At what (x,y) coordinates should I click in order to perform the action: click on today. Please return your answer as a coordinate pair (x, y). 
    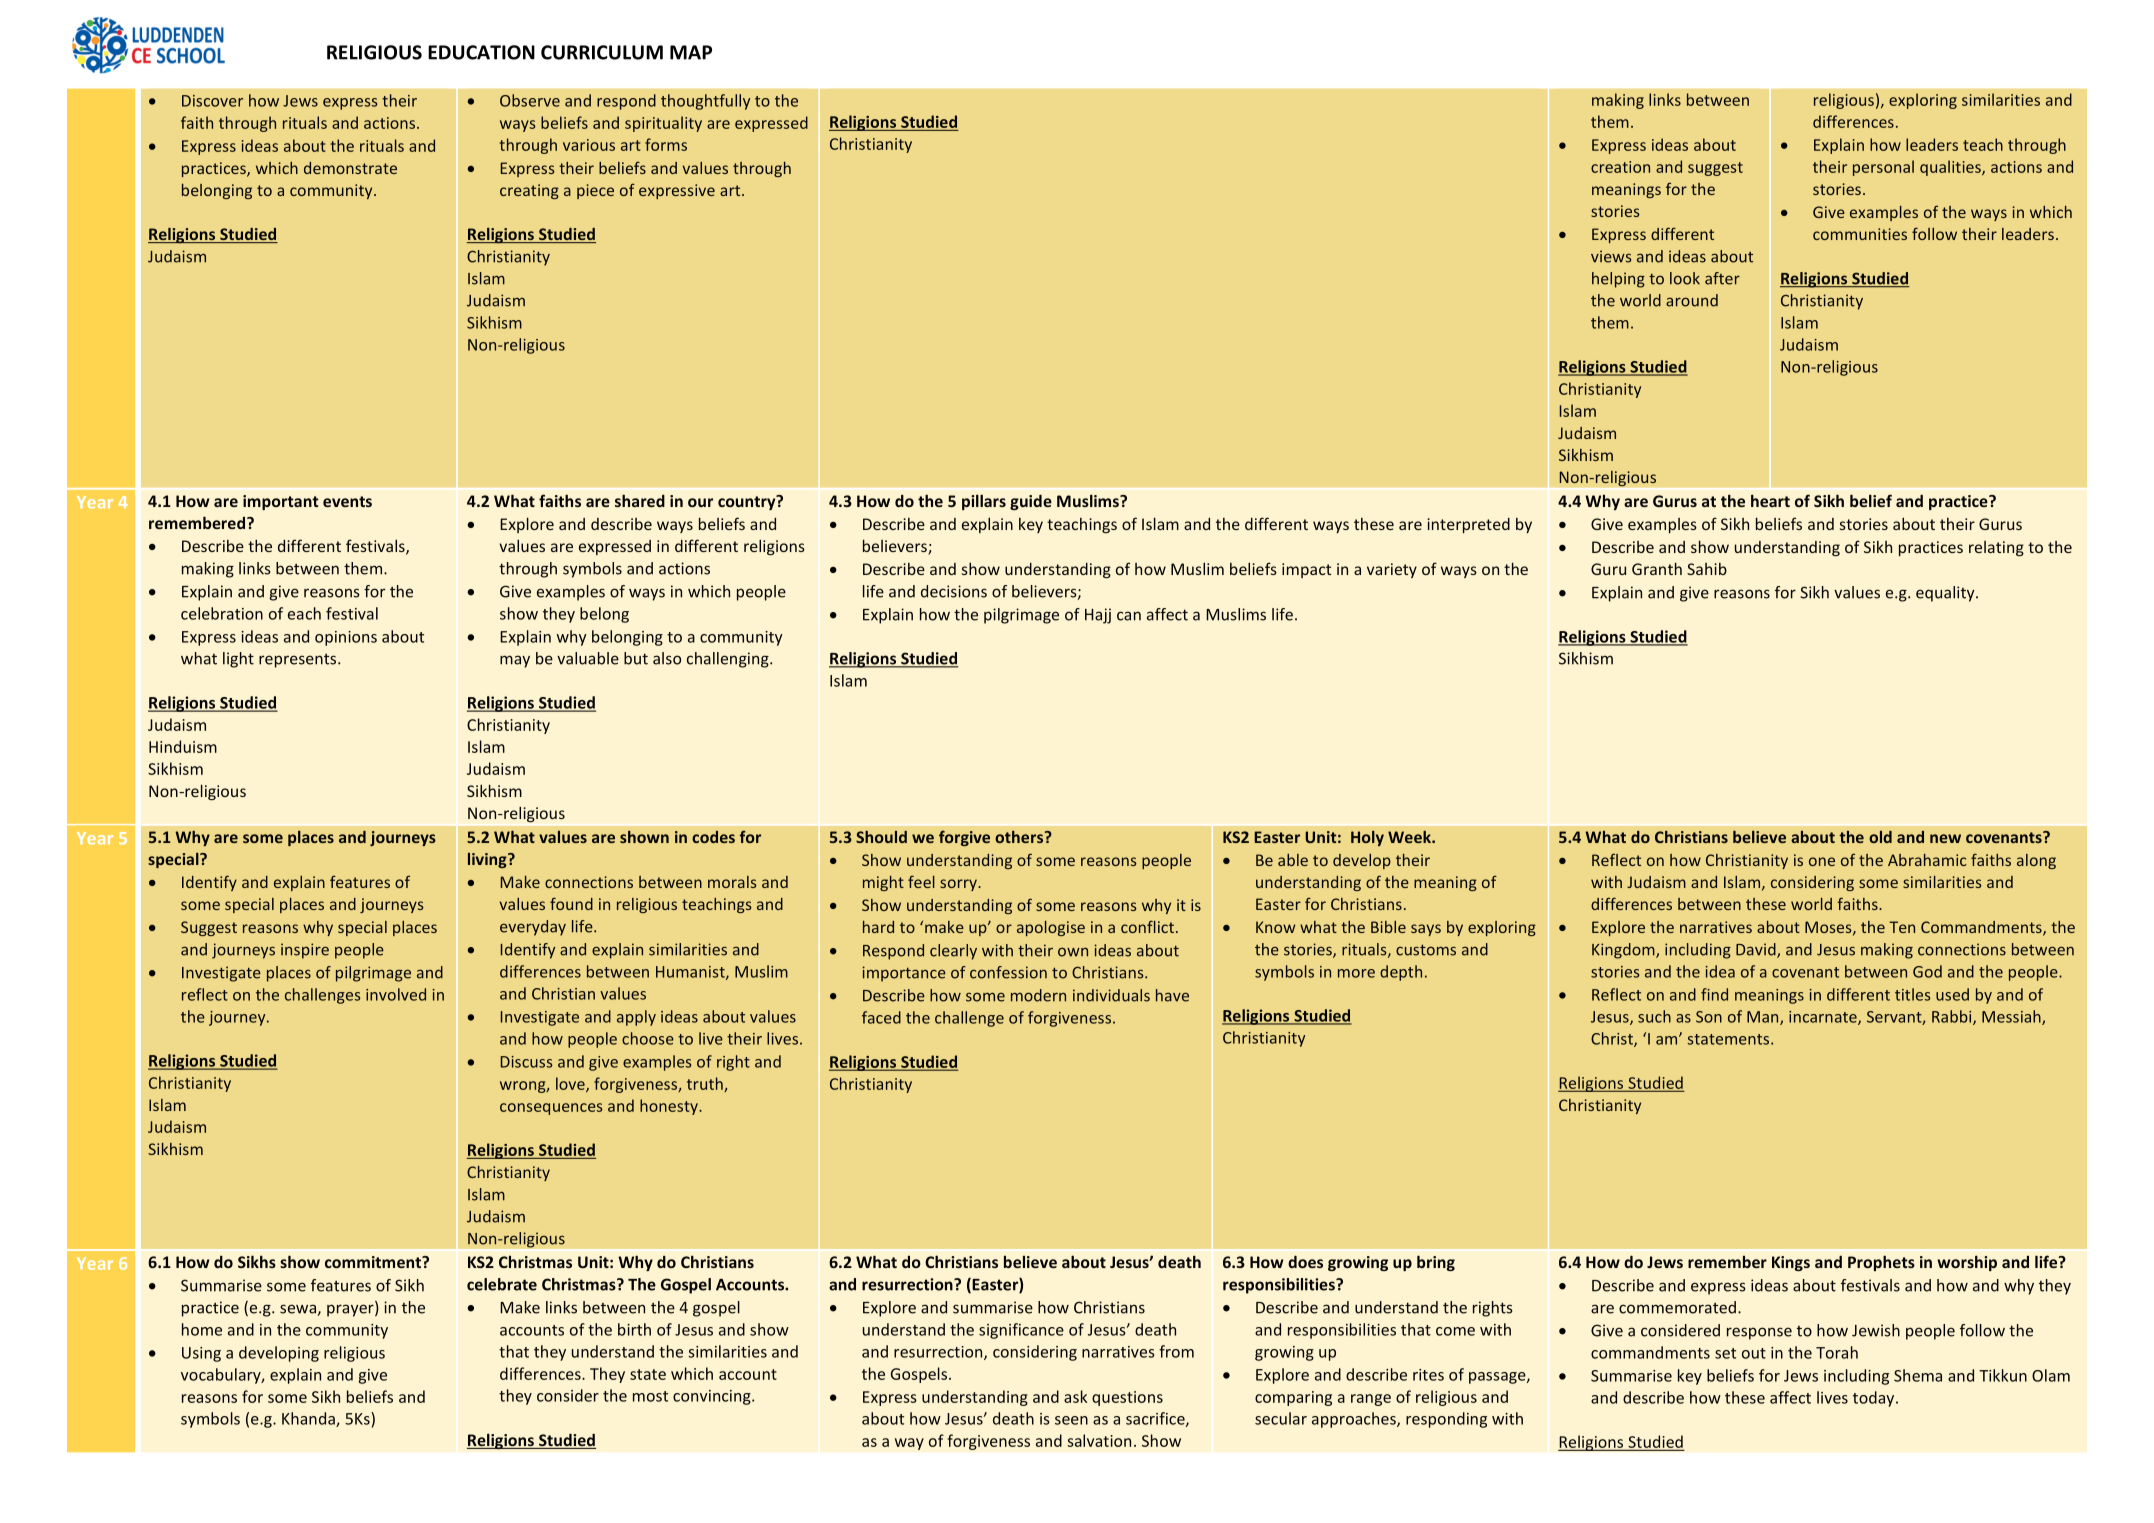
    Looking at the image, I should click on (1875, 1399).
